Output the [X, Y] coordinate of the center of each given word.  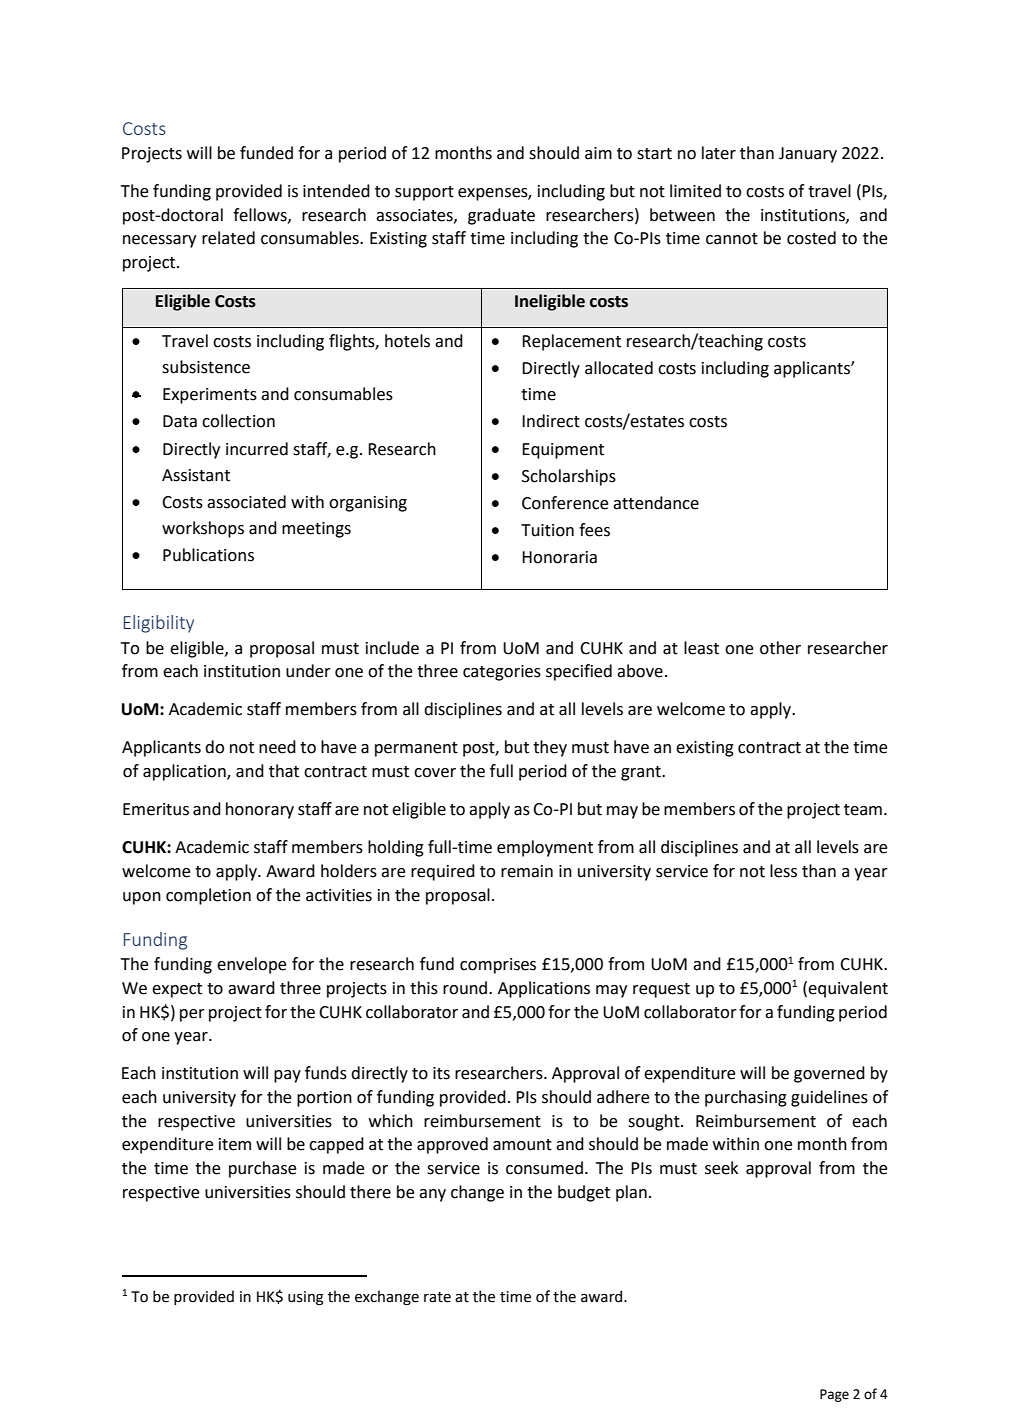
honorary [260, 810]
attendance [656, 503]
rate [437, 1297]
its [441, 1073]
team [863, 810]
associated [246, 502]
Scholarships [569, 477]
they [550, 748]
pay [287, 1076]
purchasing [746, 1098]
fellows [261, 215]
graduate [501, 216]
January [808, 155]
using [305, 1298]
